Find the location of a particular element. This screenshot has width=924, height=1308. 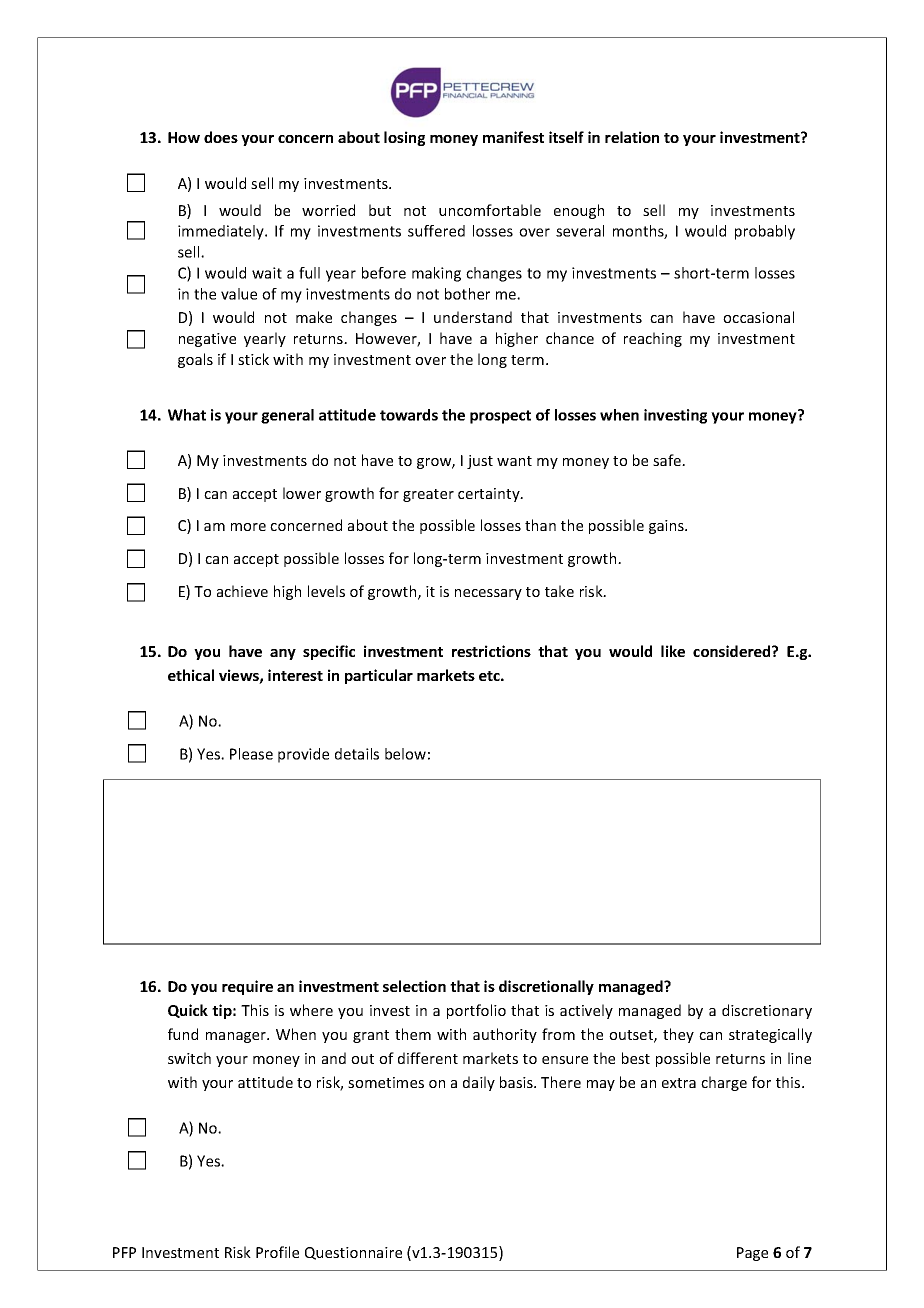

probably is located at coordinates (765, 232).
